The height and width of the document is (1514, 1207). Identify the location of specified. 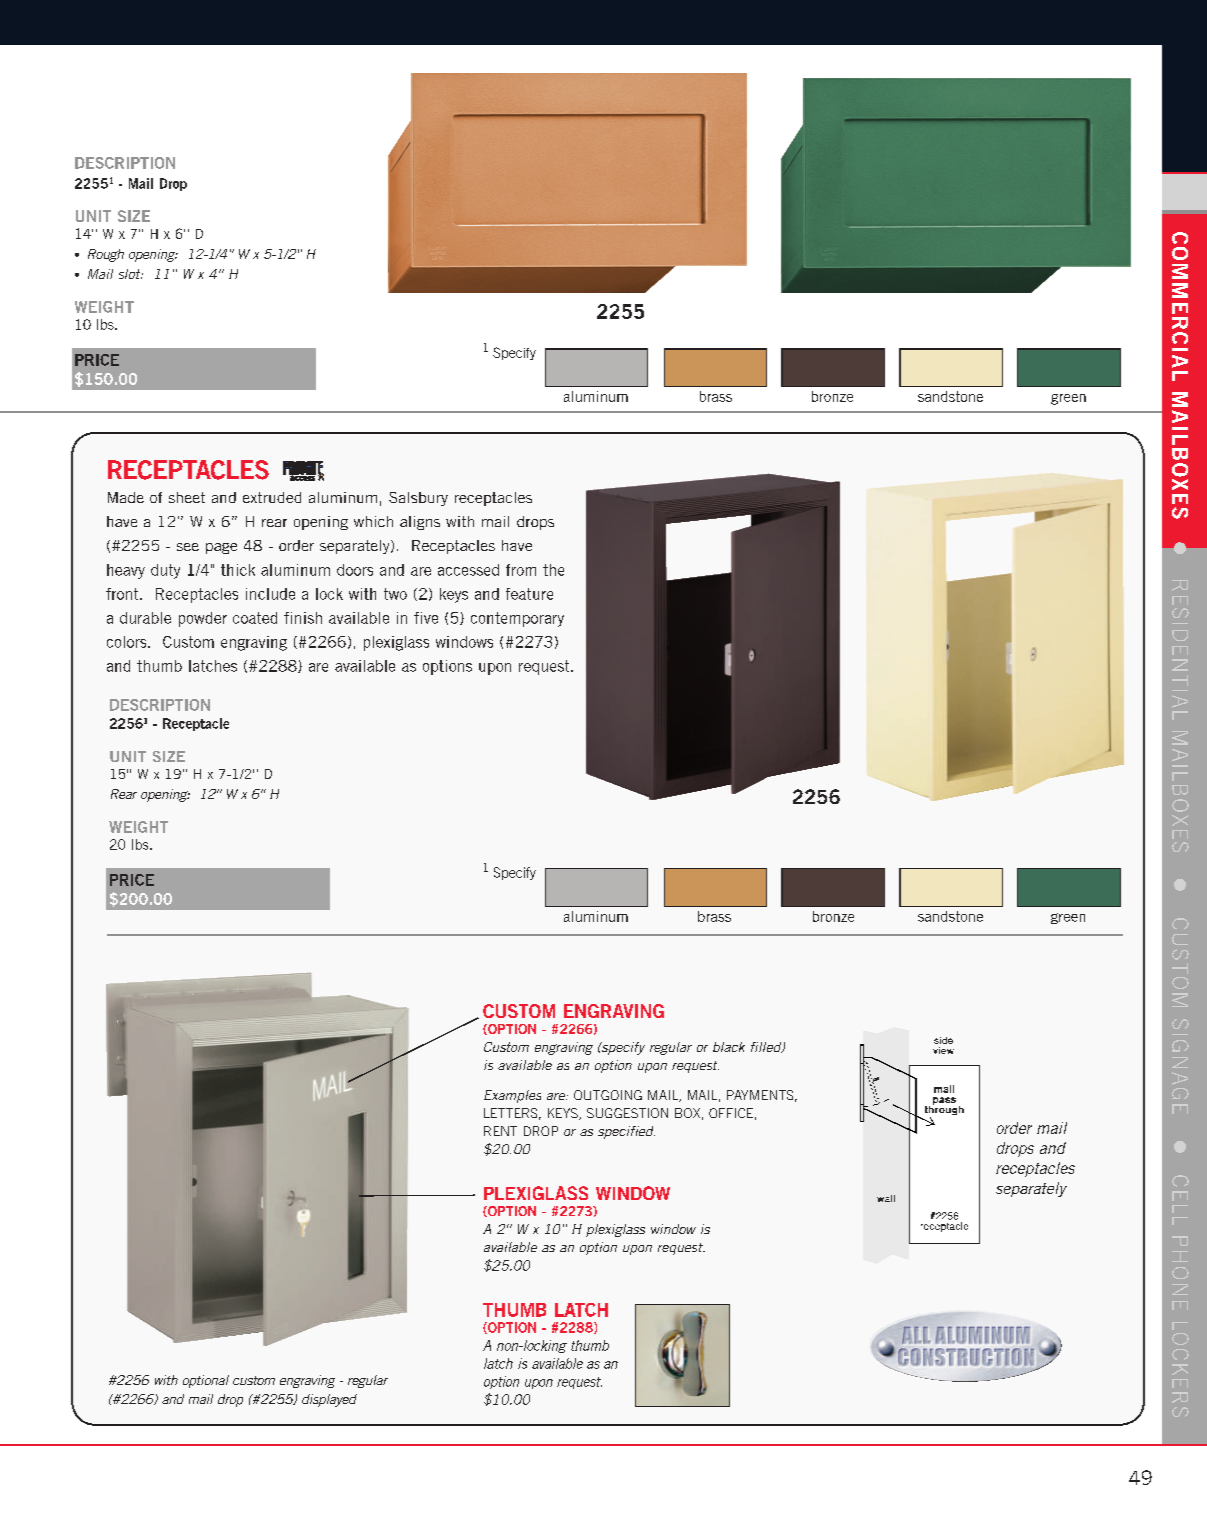
(626, 1132).
